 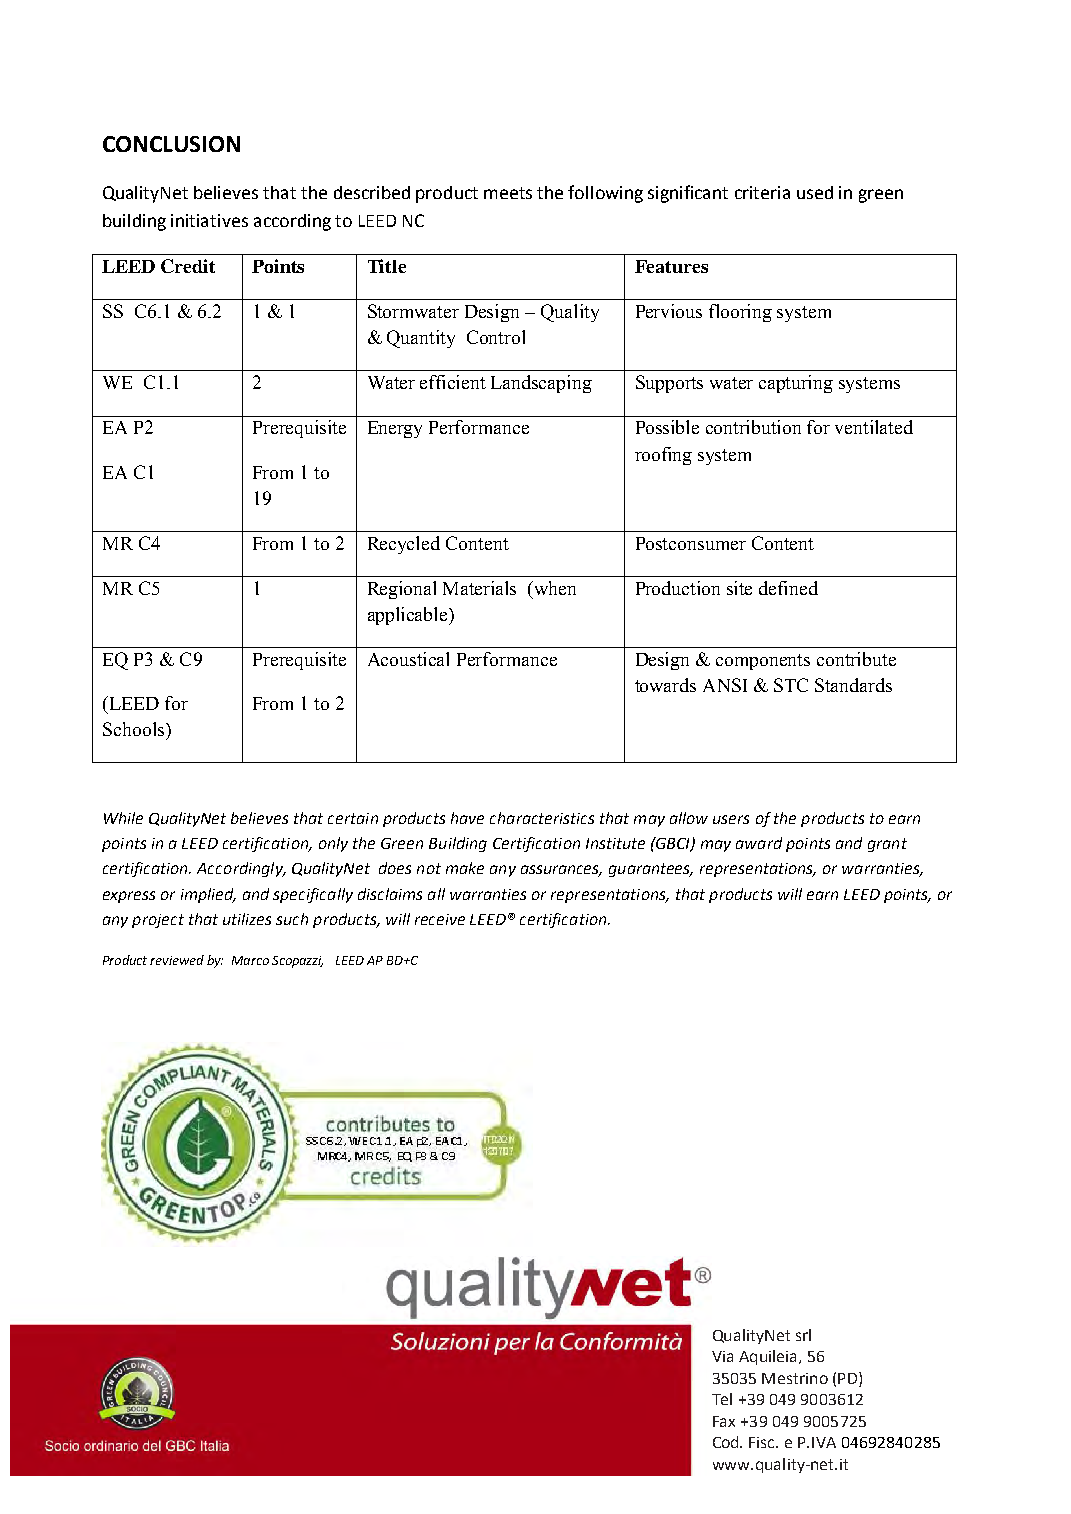 I want to click on Cod, so click(x=727, y=1442).
